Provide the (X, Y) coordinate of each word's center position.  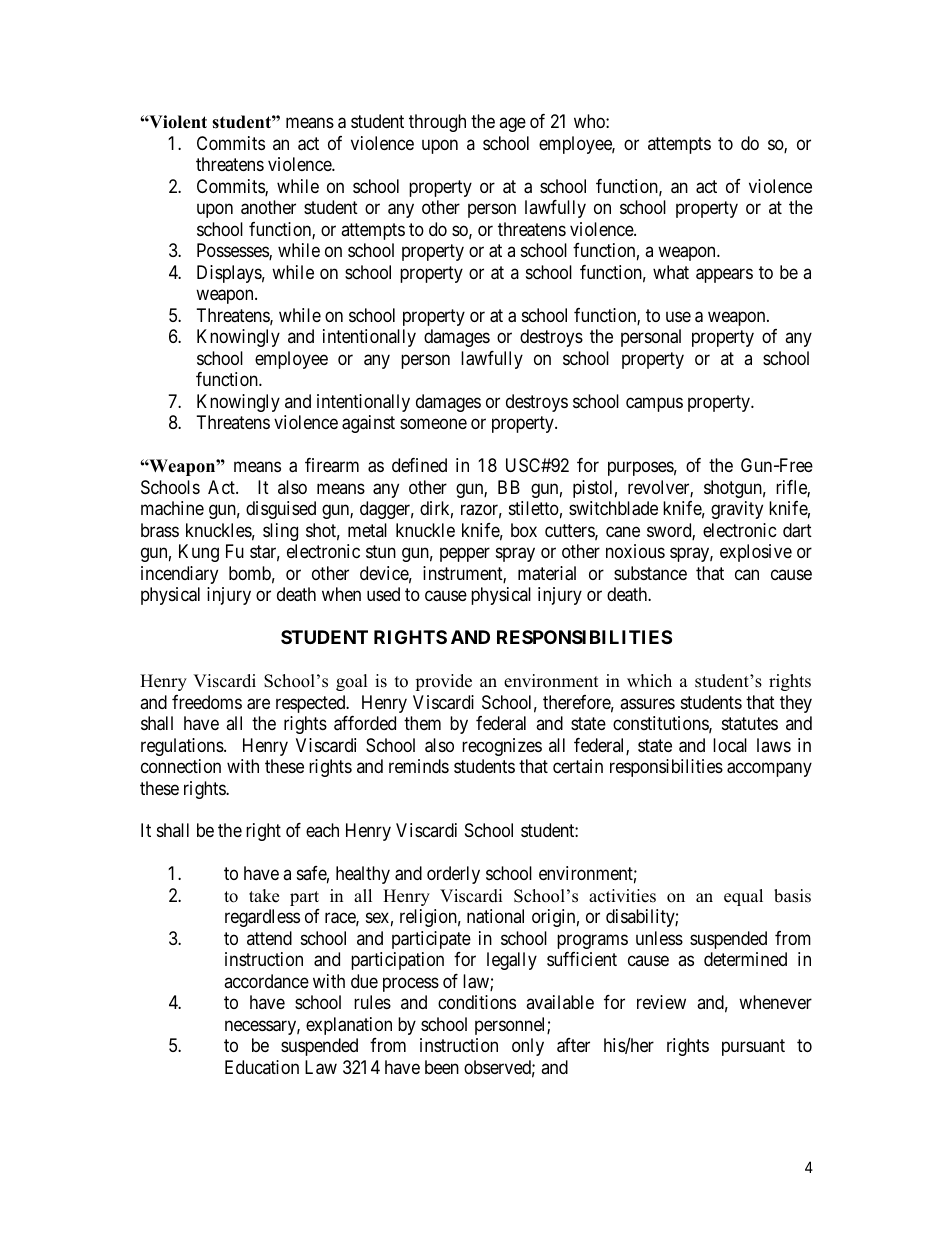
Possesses (233, 251)
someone (433, 424)
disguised (281, 510)
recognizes (502, 747)
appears (724, 275)
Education (262, 1067)
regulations (183, 747)
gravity (737, 510)
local (730, 745)
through (437, 123)
